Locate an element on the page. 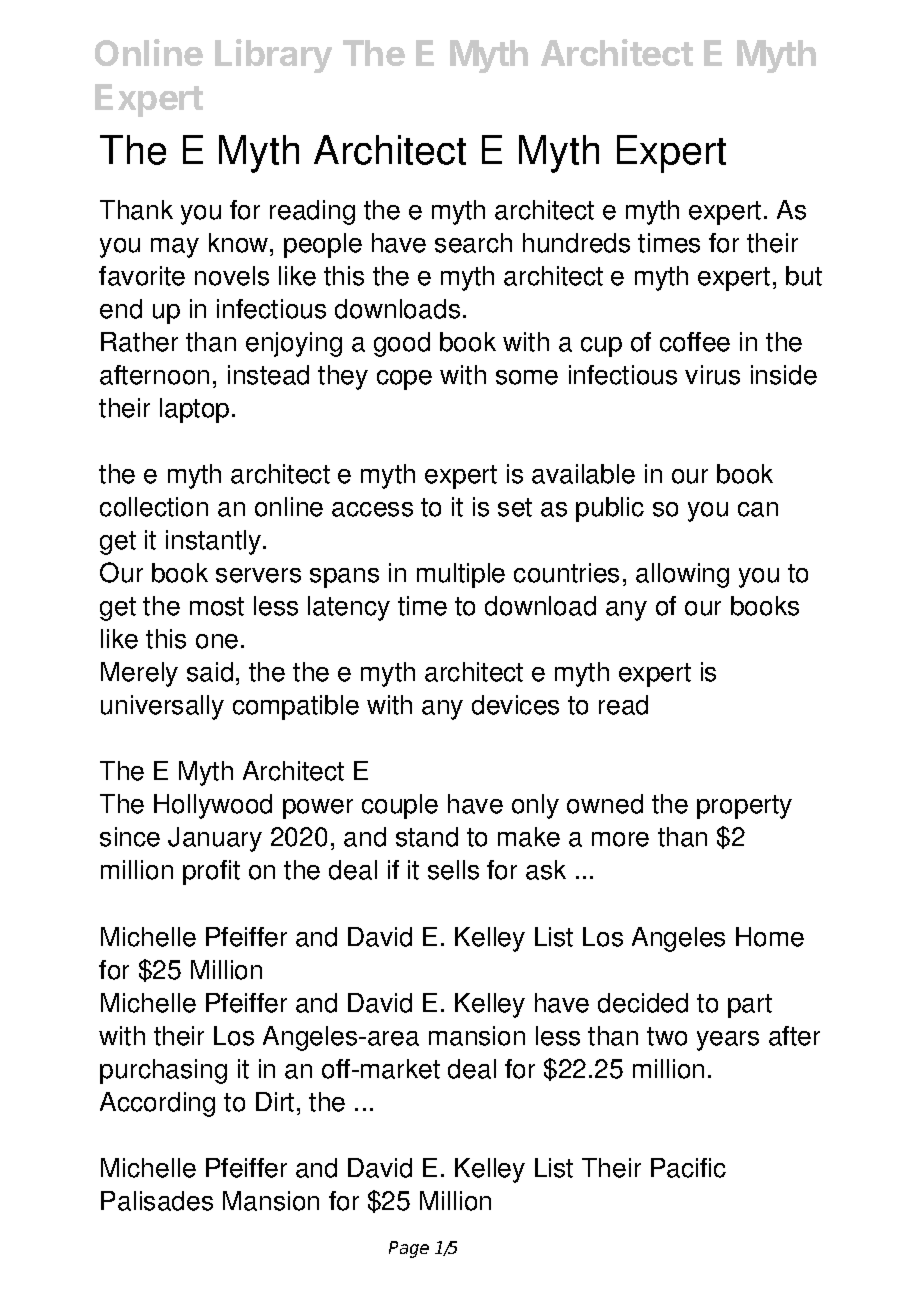  search is located at coordinates (473, 243).
